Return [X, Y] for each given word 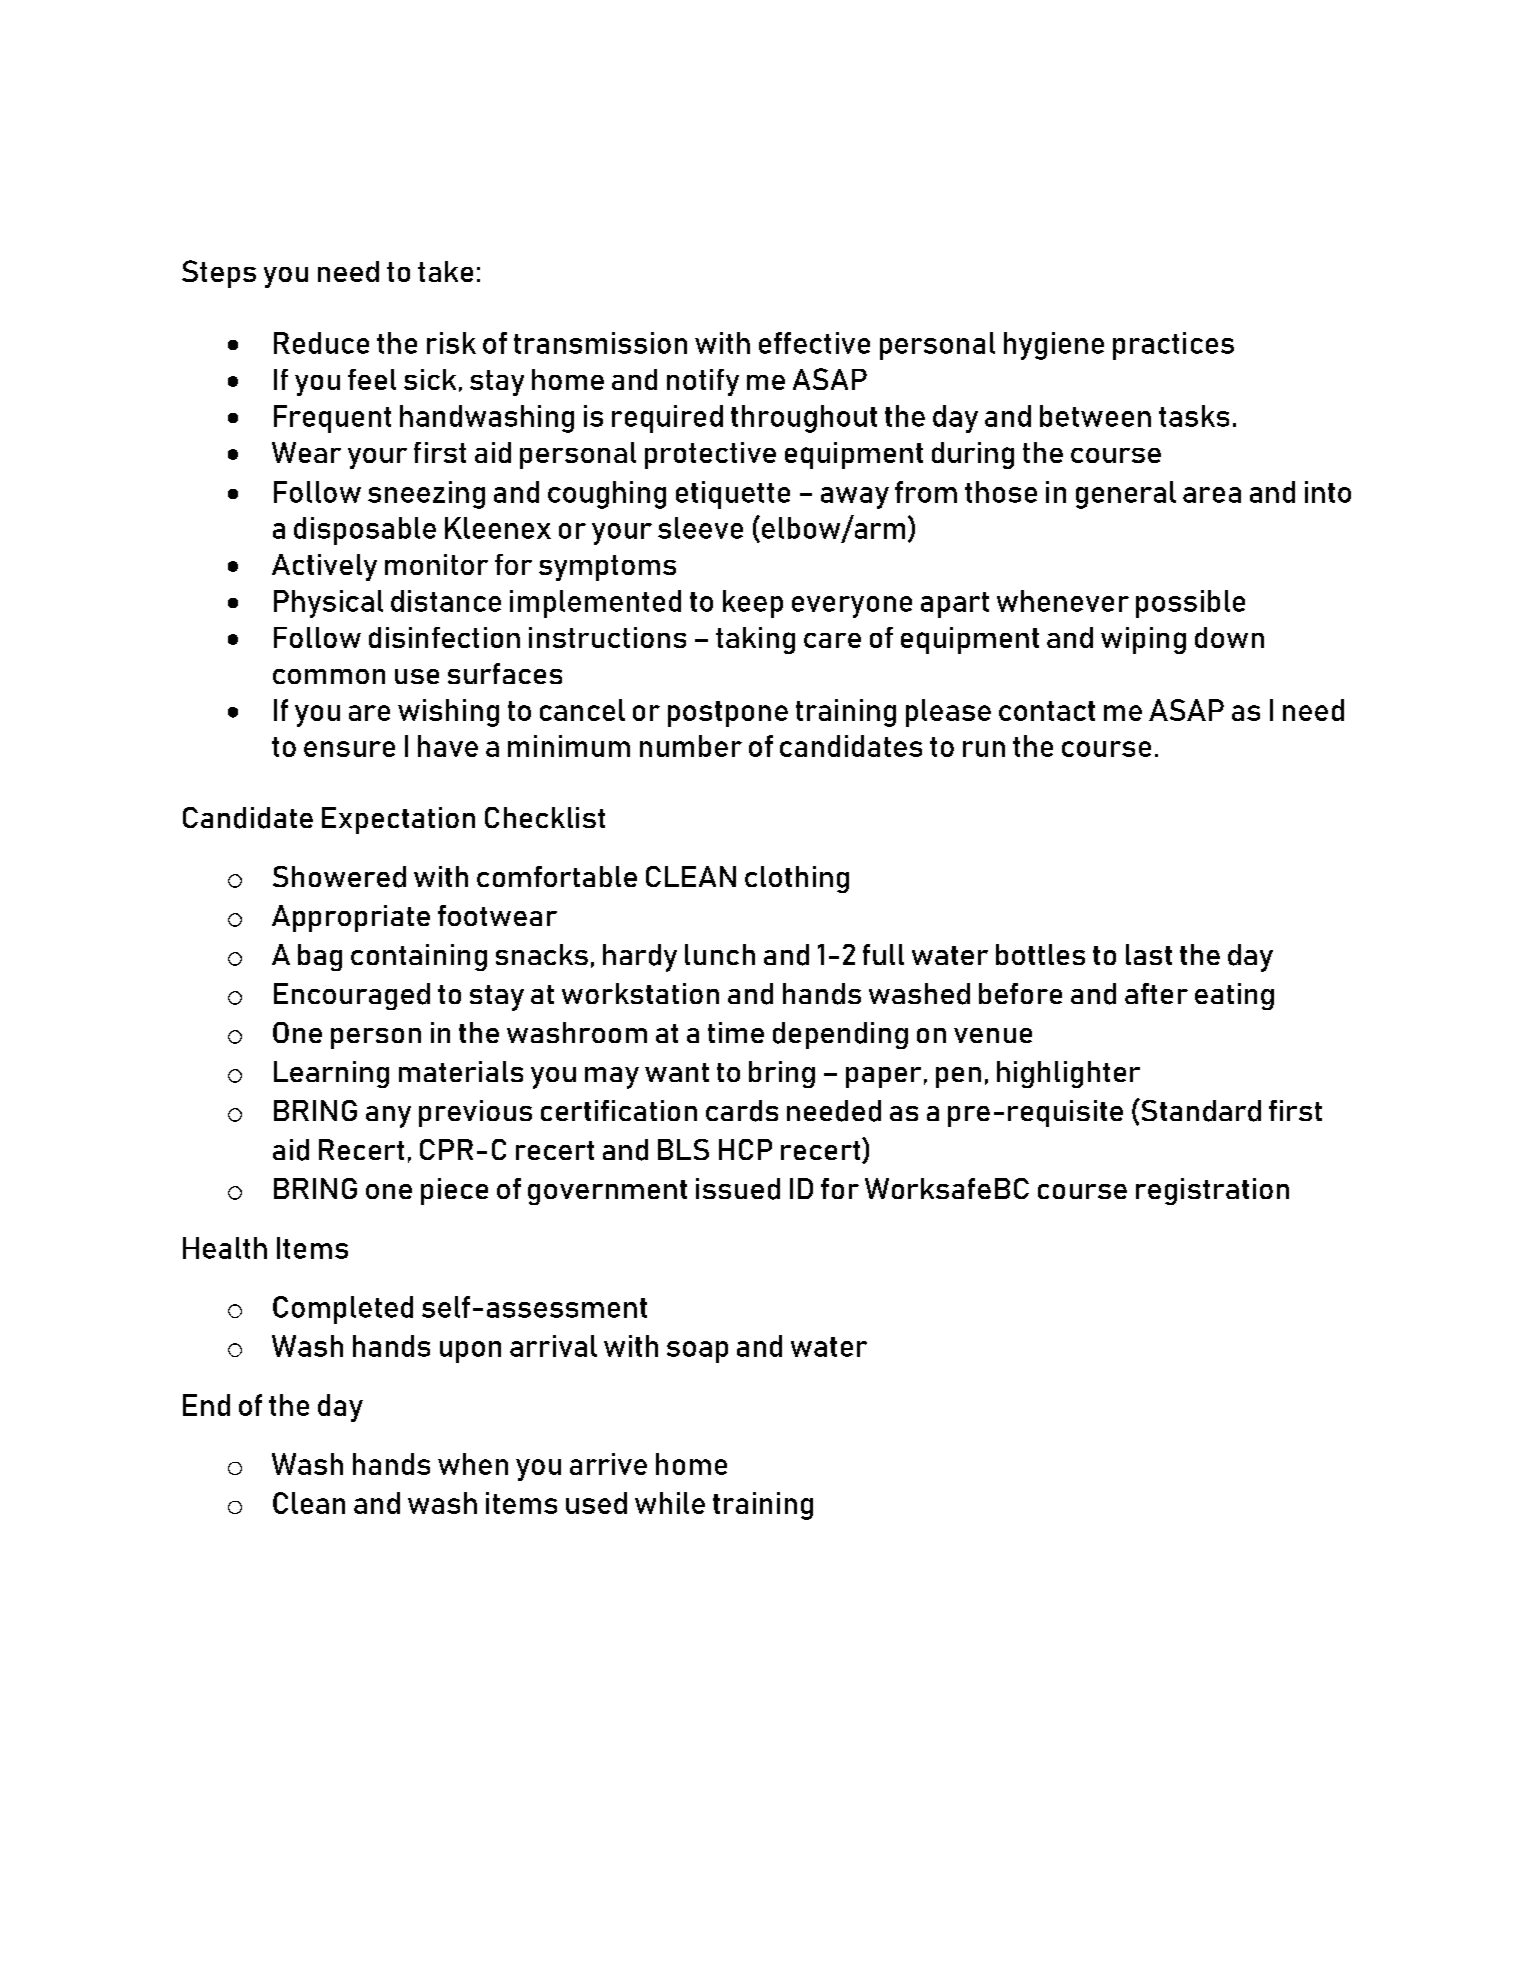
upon [470, 1352]
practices [1173, 346]
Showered [339, 877]
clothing [797, 879]
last [1149, 954]
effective [814, 343]
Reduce [321, 343]
